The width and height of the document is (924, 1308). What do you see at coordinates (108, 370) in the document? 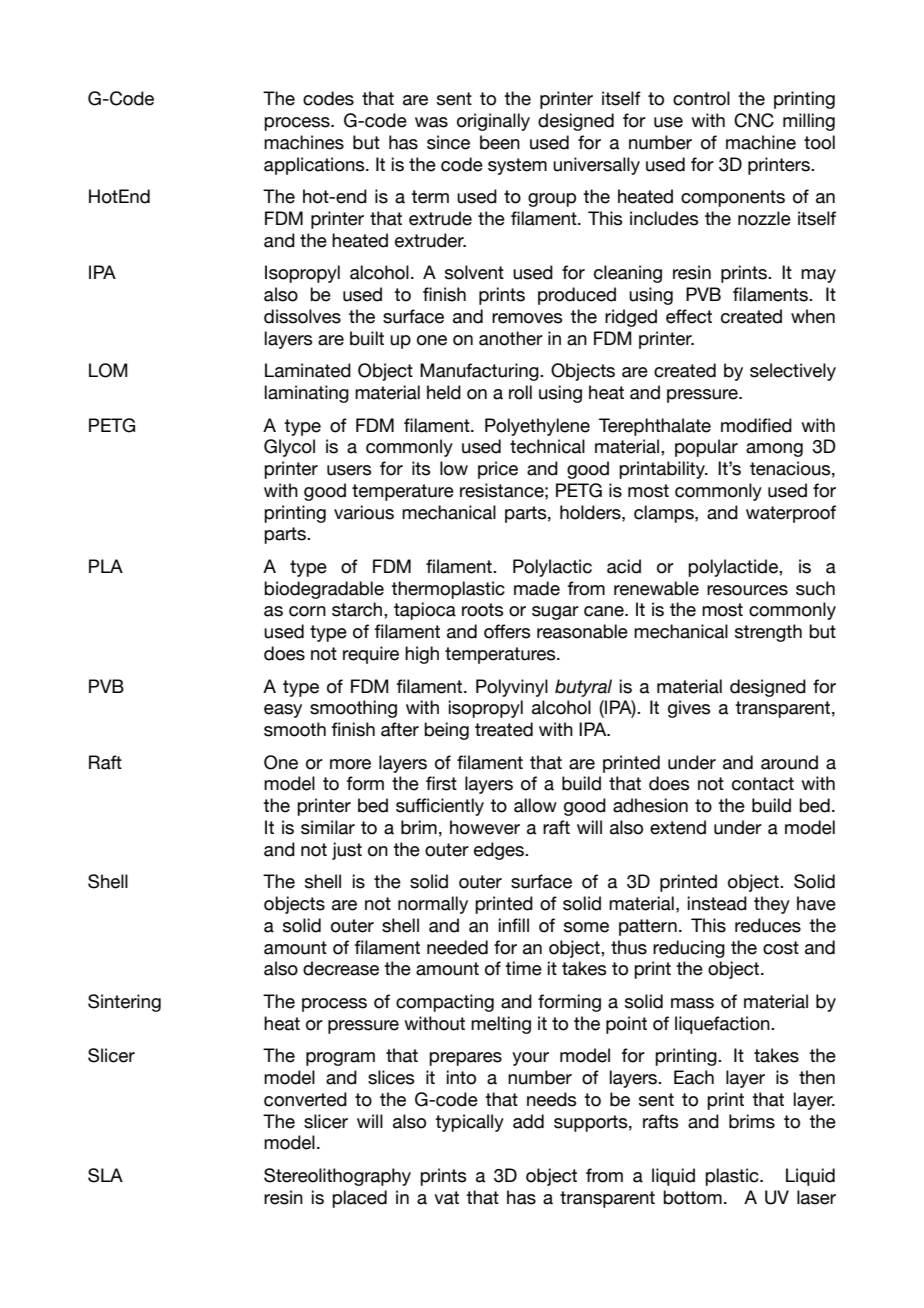
I see `LOM` at bounding box center [108, 370].
